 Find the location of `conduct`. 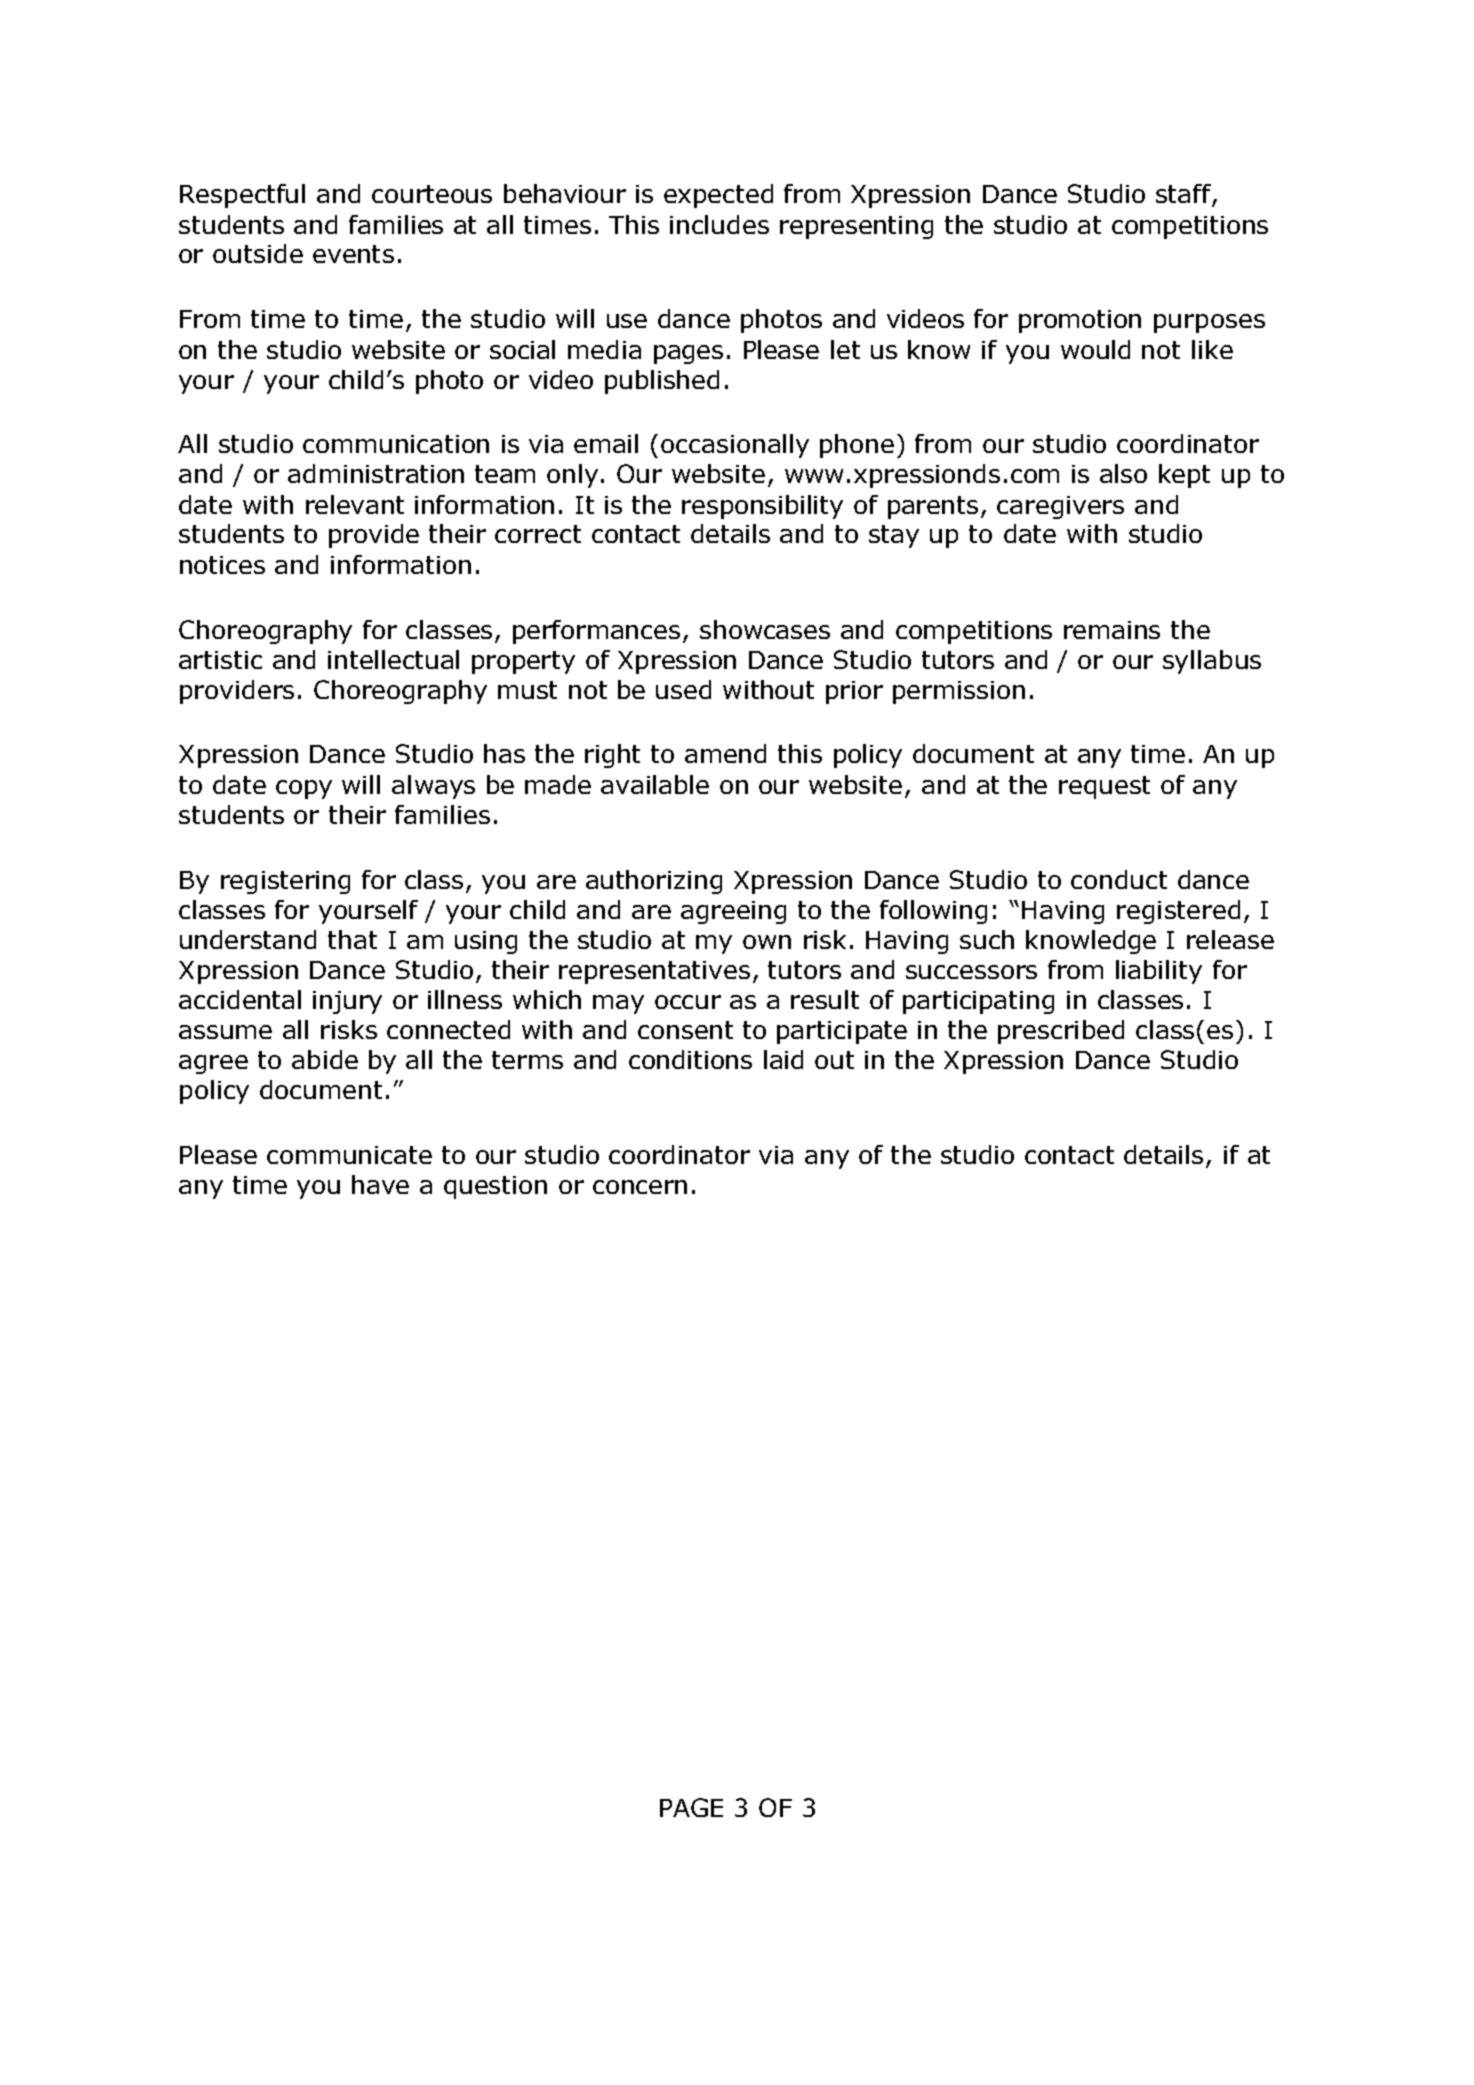

conduct is located at coordinates (1119, 879).
